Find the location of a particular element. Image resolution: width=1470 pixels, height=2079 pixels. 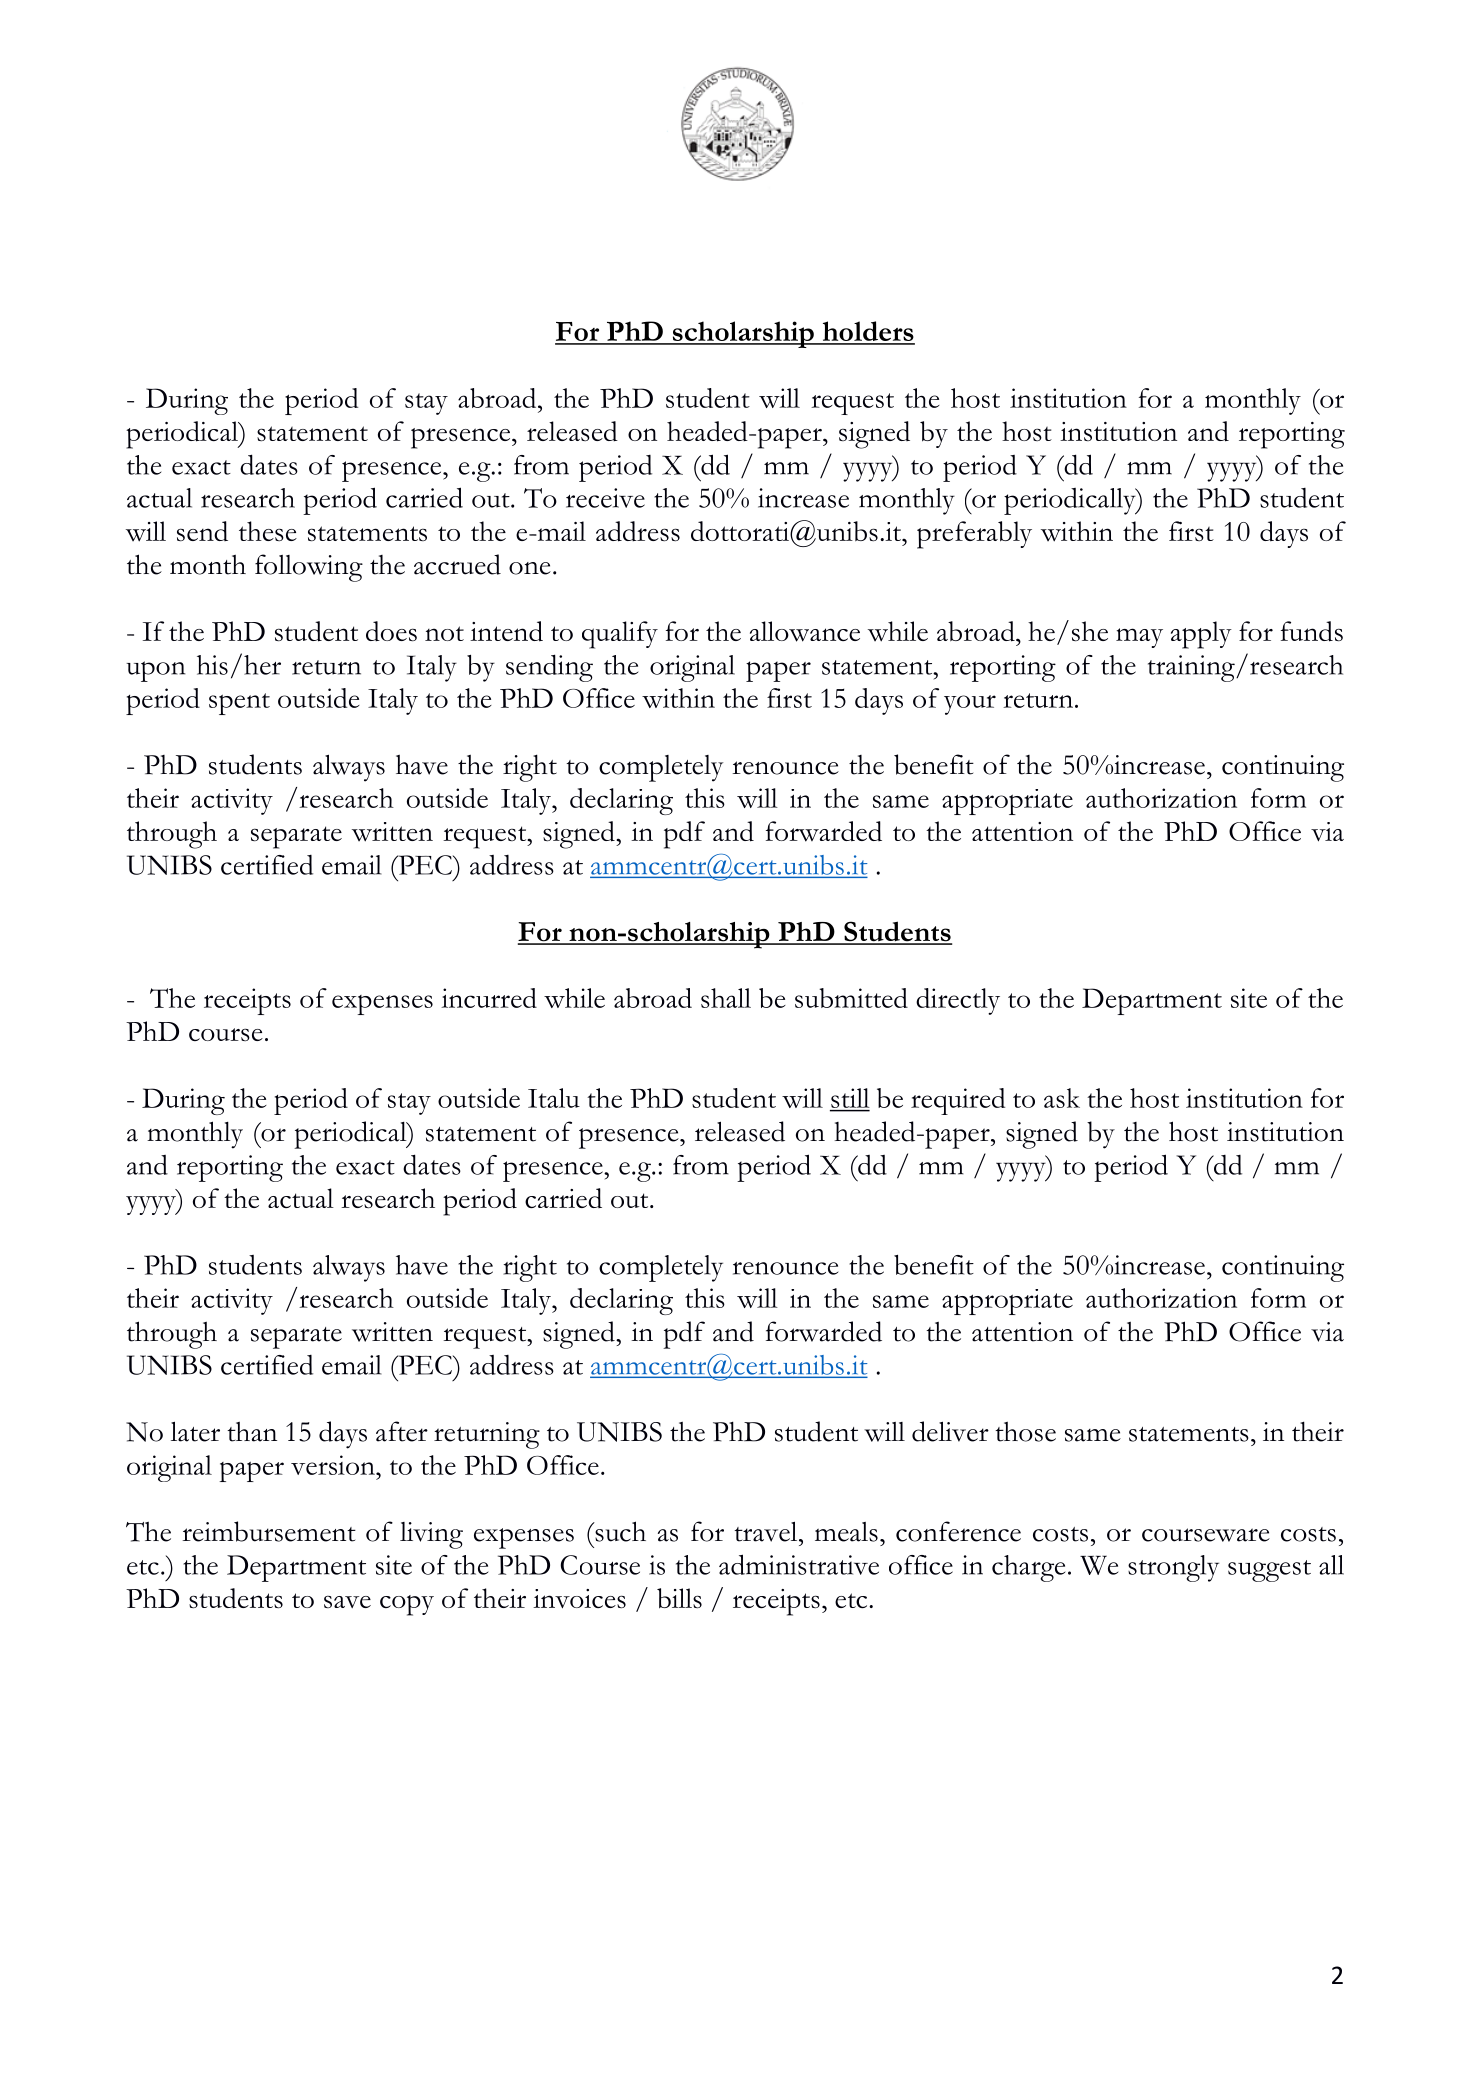

these is located at coordinates (268, 531).
